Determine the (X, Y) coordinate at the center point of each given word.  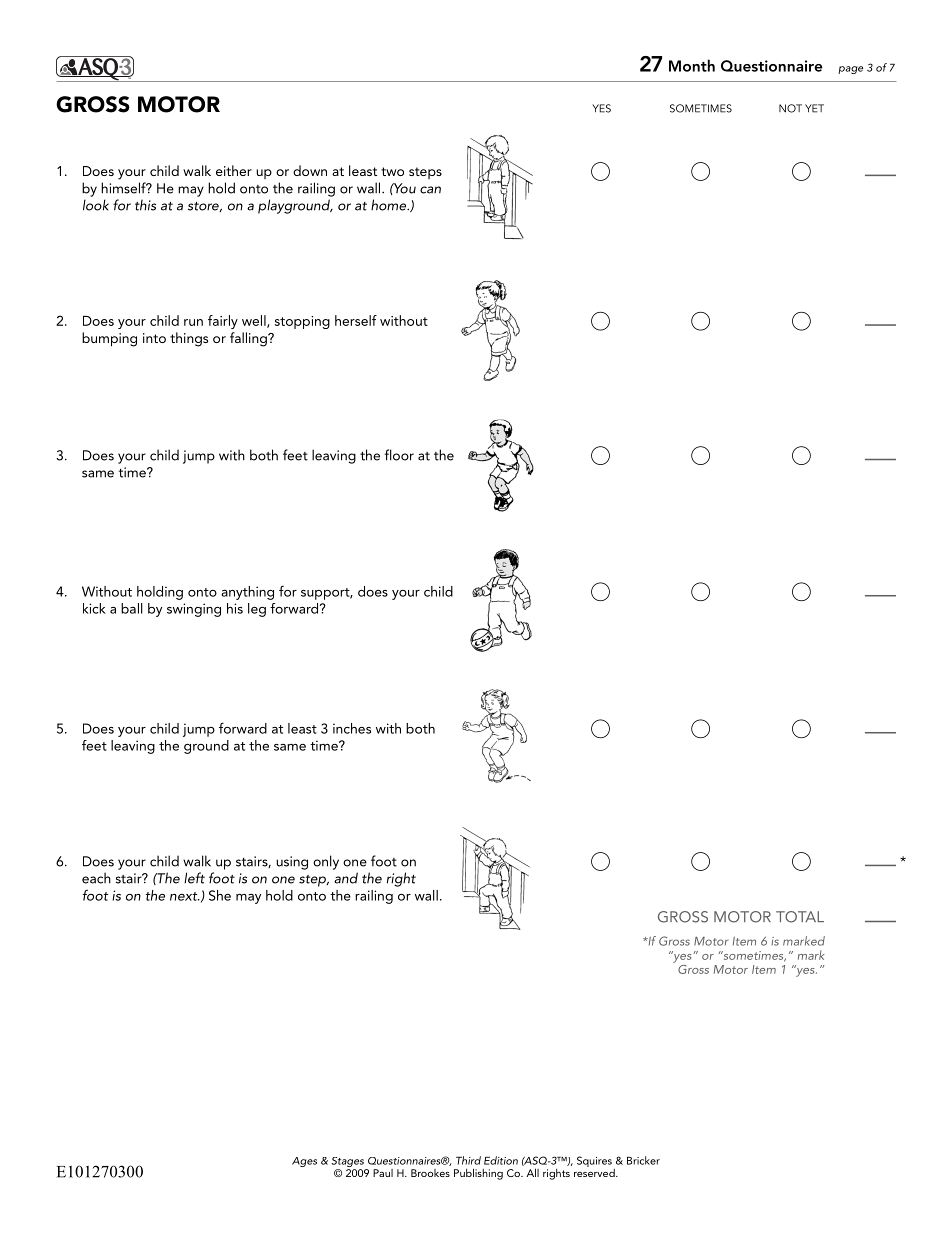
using (292, 863)
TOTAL (800, 917)
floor (399, 455)
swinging (194, 610)
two (392, 171)
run (193, 322)
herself (356, 320)
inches (352, 728)
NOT (790, 108)
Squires (594, 1161)
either (234, 170)
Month (692, 65)
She (220, 895)
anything (247, 593)
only (326, 862)
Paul (383, 1173)
